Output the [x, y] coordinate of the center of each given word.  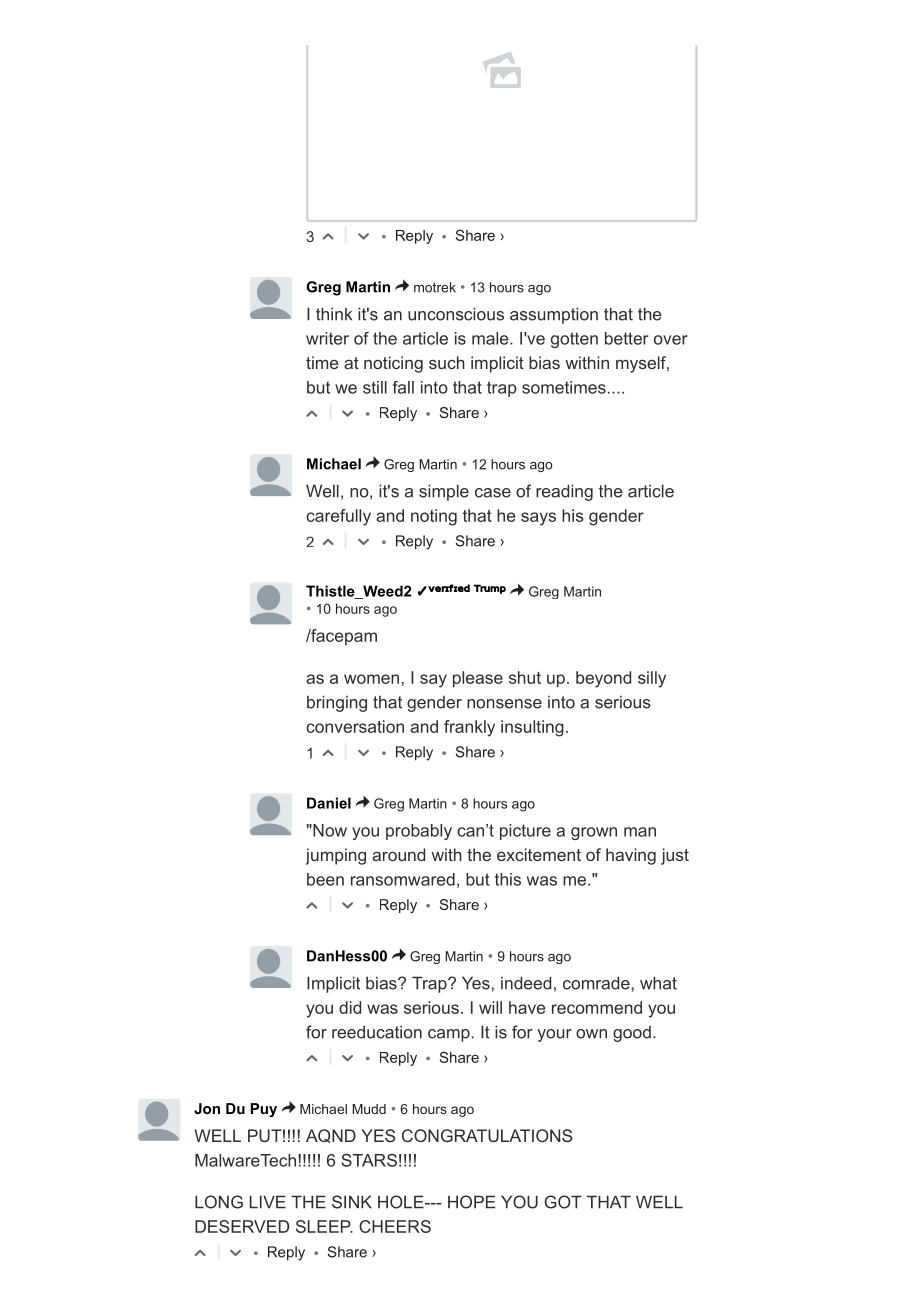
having [631, 856]
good [632, 1034]
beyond [603, 679]
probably [419, 832]
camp [449, 1035]
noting [434, 517]
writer [327, 338]
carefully [338, 517]
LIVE [268, 1202]
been [325, 879]
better [627, 338]
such [447, 362]
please [478, 679]
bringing [337, 703]
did [350, 1007]
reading [564, 492]
